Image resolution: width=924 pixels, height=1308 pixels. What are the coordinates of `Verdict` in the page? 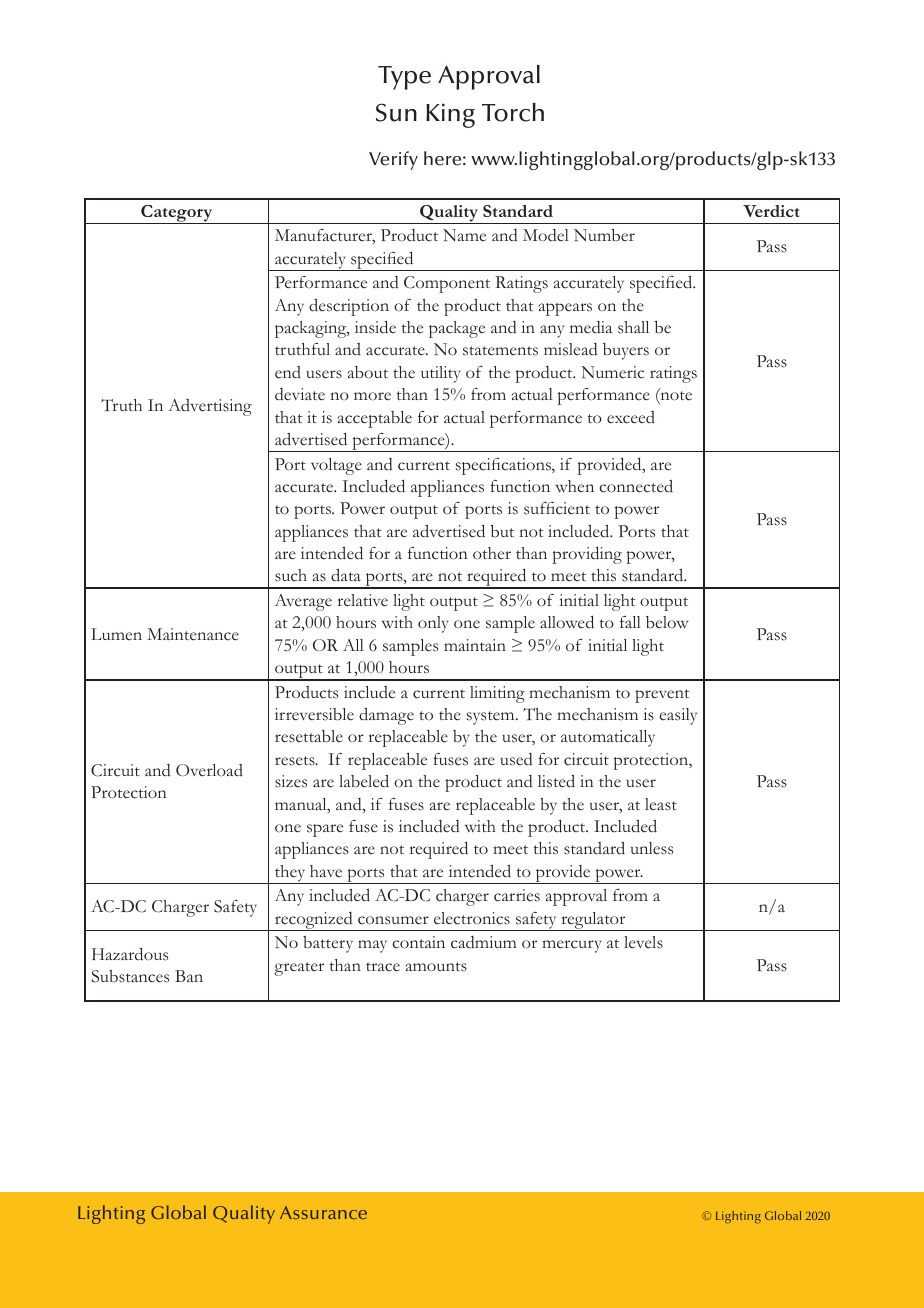 It's located at (771, 211).
